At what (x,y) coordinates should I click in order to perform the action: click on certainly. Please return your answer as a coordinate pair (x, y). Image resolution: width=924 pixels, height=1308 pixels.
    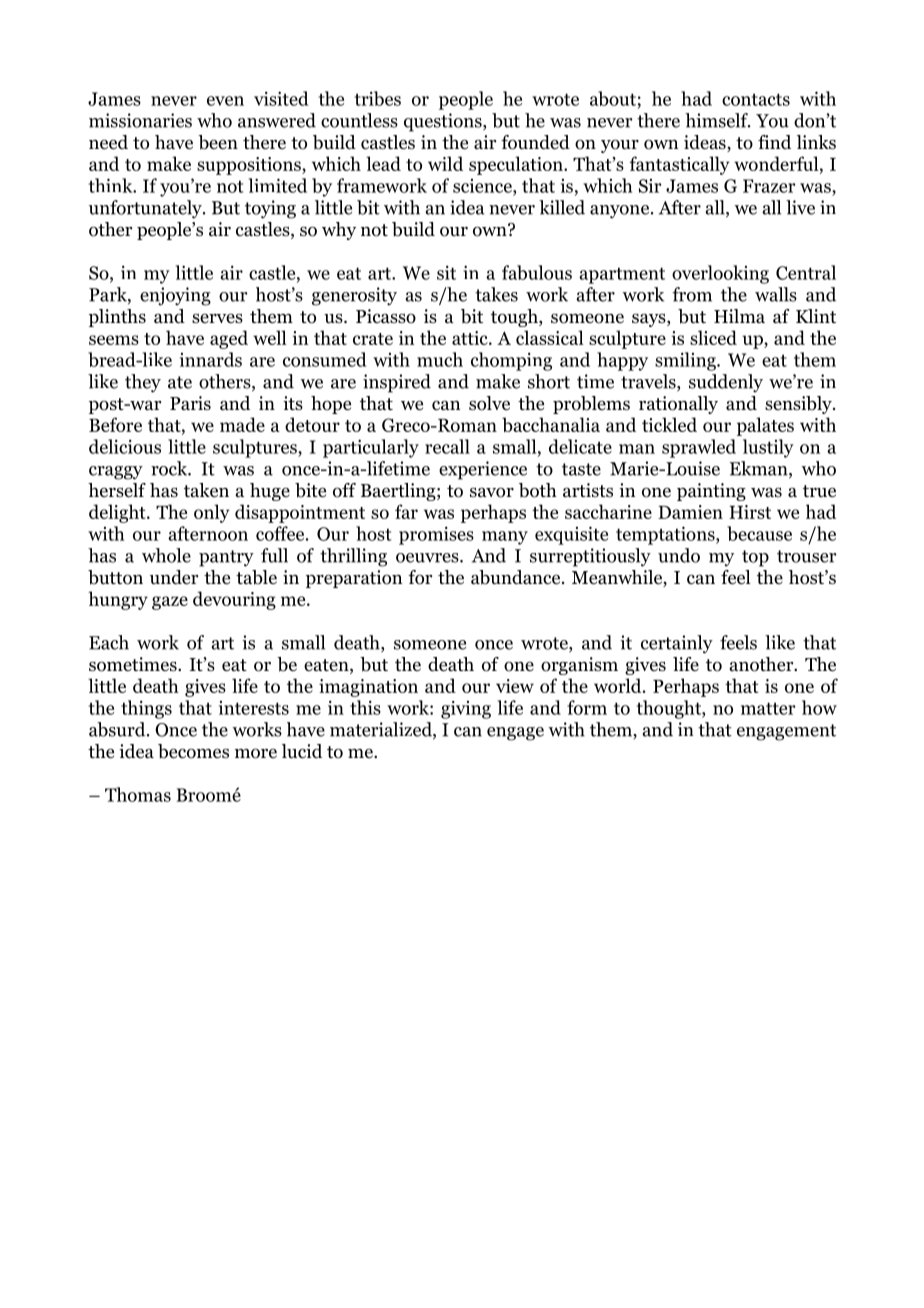
    Looking at the image, I should click on (677, 644).
